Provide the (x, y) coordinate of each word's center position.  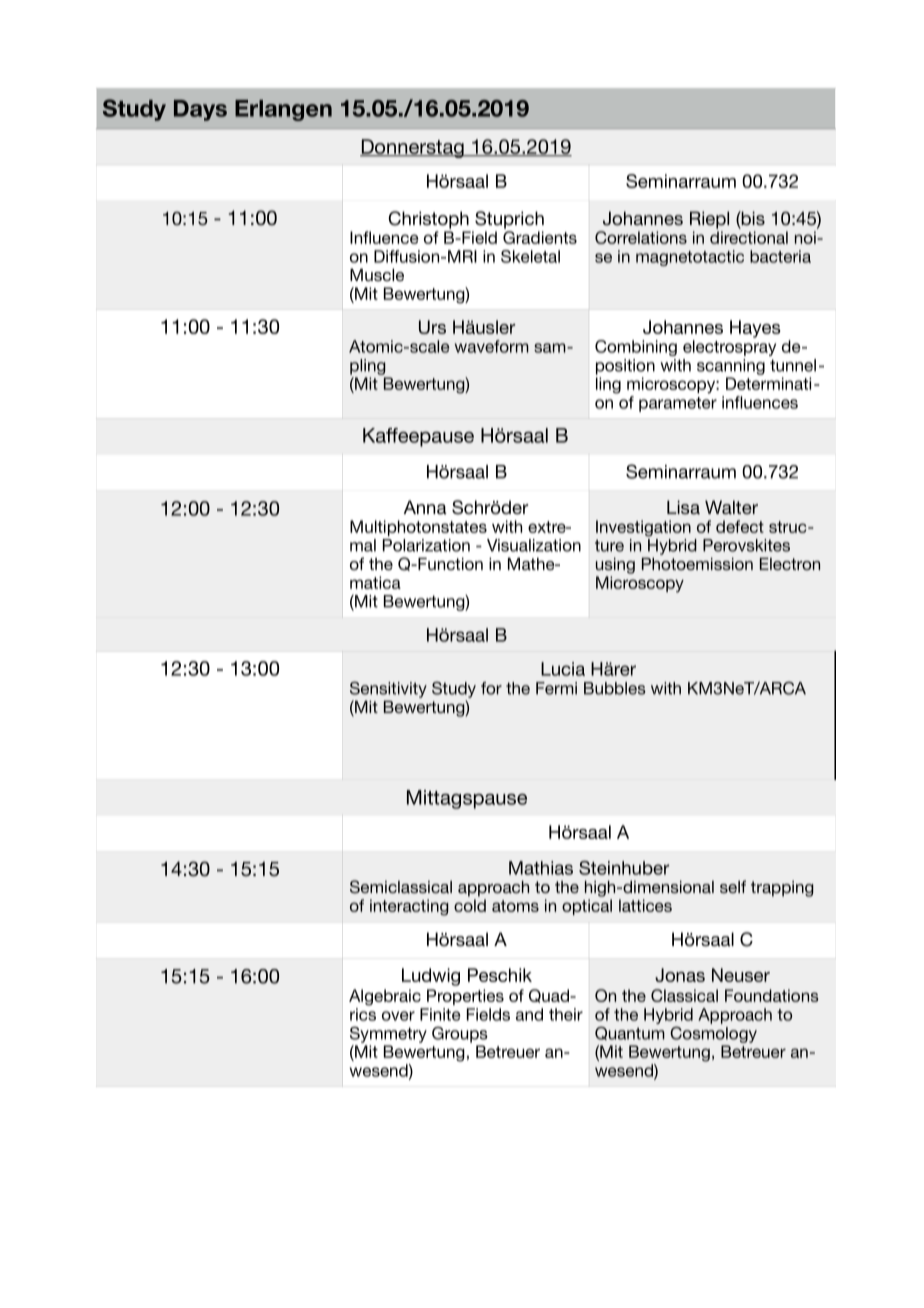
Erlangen (283, 110)
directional (749, 237)
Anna (425, 507)
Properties (465, 997)
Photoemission (697, 564)
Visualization (534, 545)
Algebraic (385, 997)
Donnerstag (413, 148)
